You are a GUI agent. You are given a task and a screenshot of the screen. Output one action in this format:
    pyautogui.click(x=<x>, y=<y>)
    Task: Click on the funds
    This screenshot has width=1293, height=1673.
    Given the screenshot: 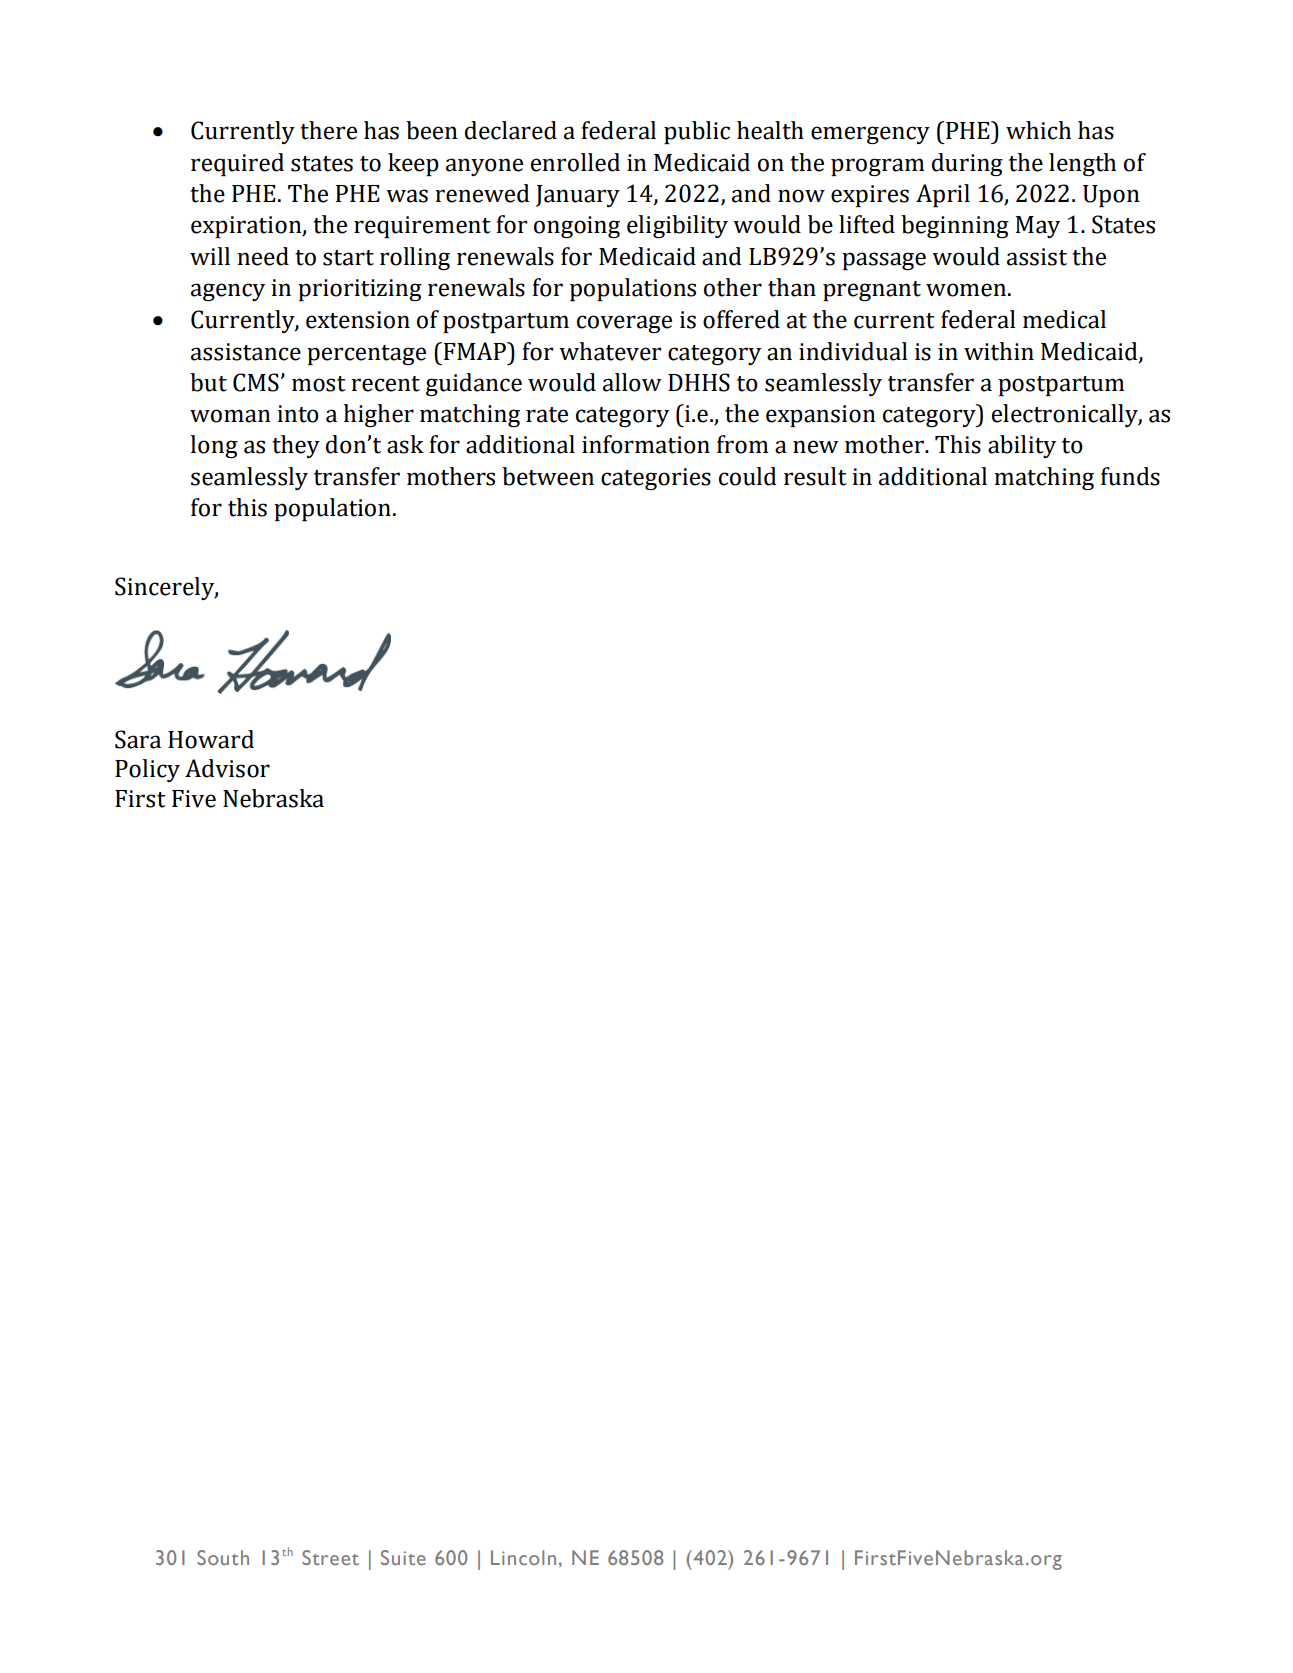 What is the action you would take?
    pyautogui.click(x=1130, y=476)
